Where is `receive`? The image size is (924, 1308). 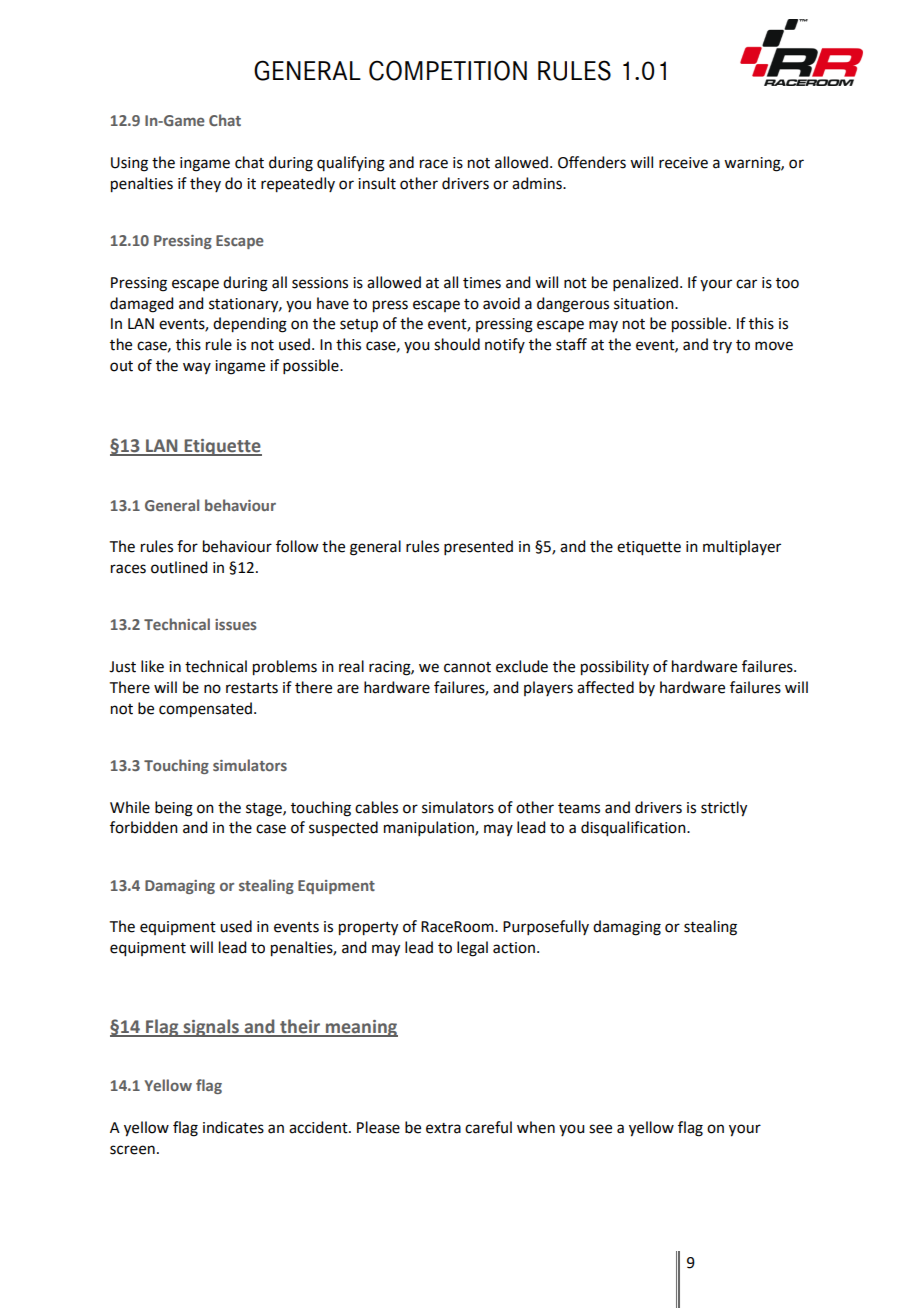
receive is located at coordinates (683, 163).
